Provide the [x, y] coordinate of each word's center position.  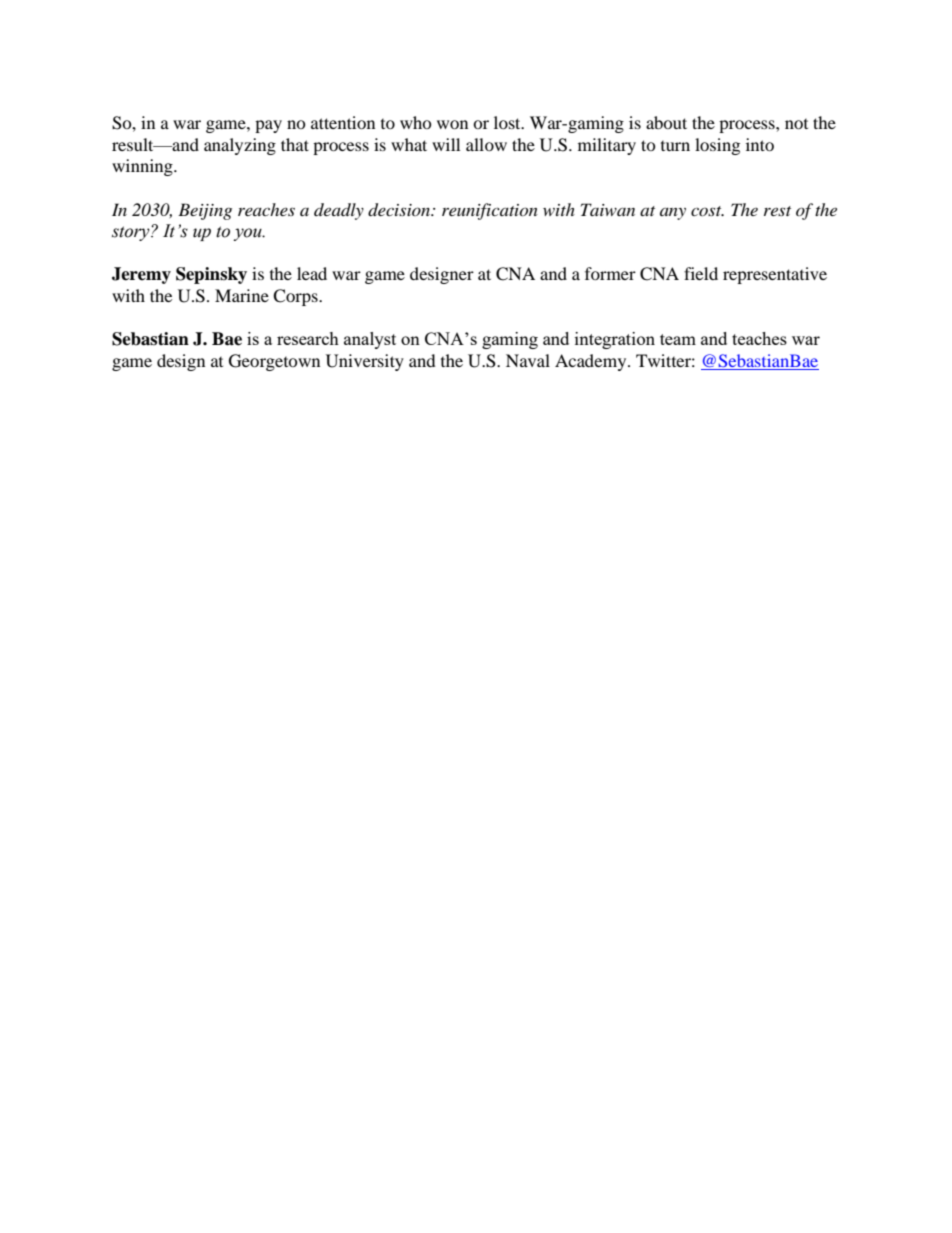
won [452, 124]
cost [707, 211]
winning [143, 167]
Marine [242, 295]
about [666, 122]
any [673, 214]
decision [400, 210]
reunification [490, 211]
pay [268, 126]
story [132, 233]
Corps [296, 297]
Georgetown [274, 362]
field [701, 273]
